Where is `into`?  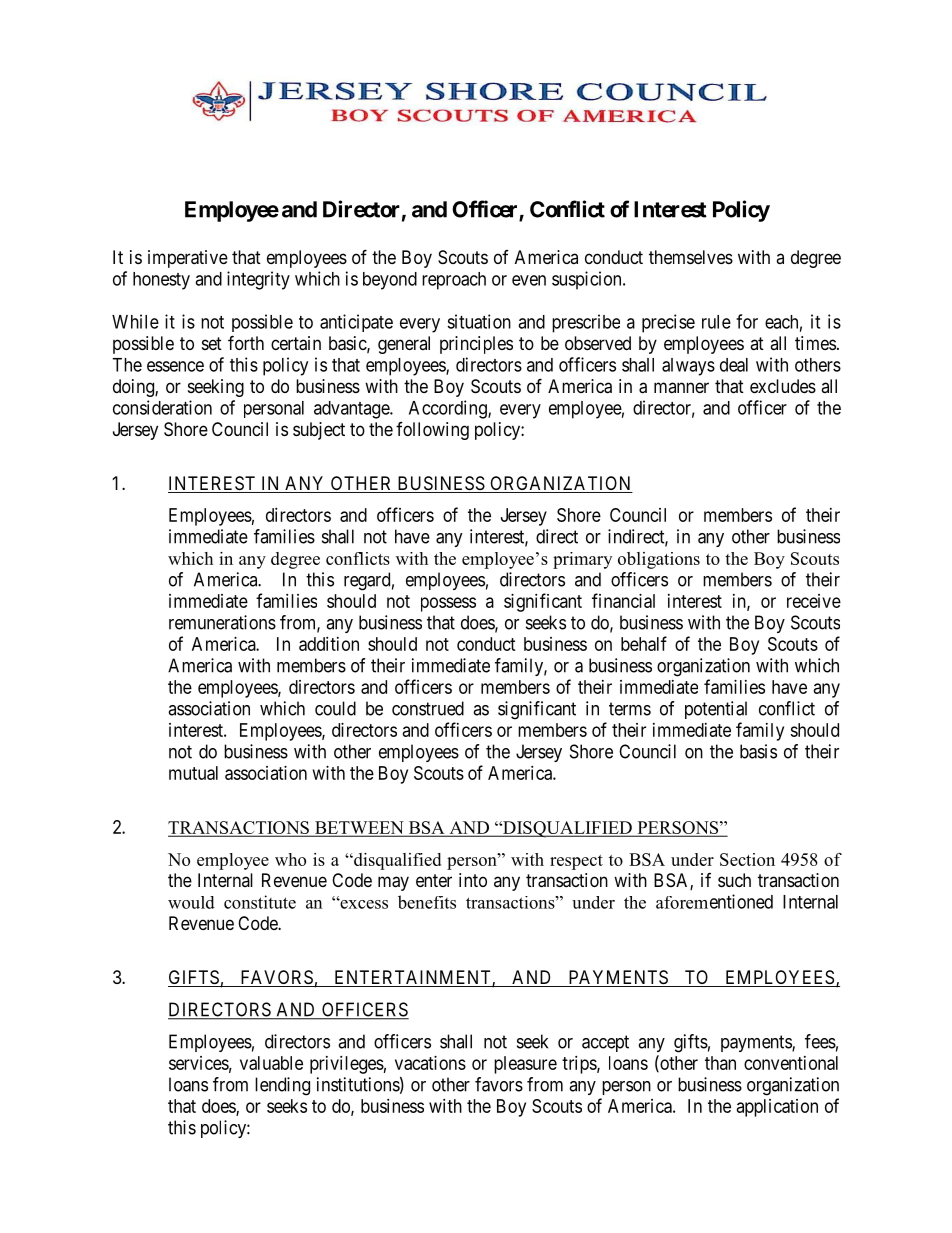
into is located at coordinates (473, 880).
